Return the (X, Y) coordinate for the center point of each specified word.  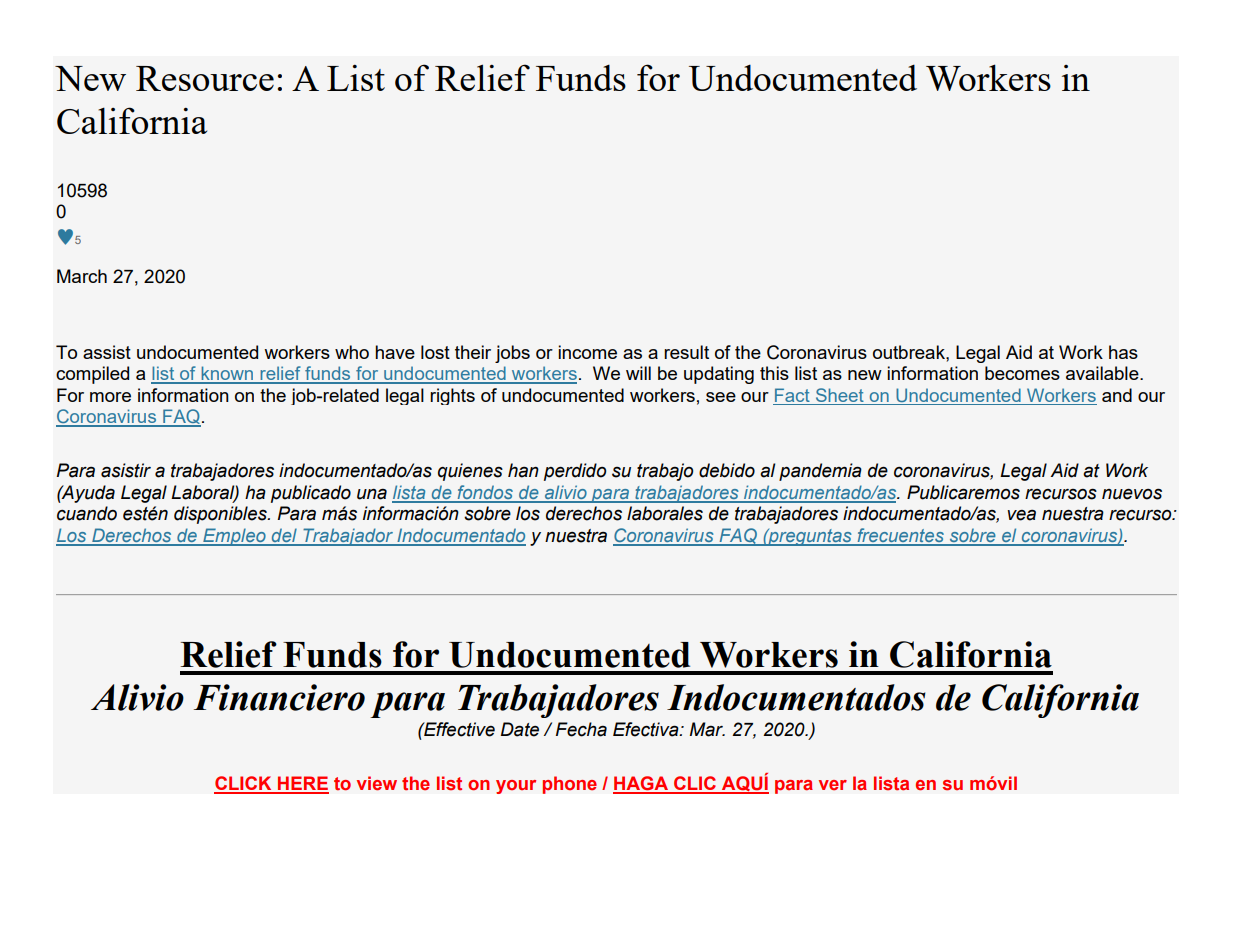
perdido (575, 472)
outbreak (910, 352)
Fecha (581, 729)
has (1123, 352)
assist (107, 352)
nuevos (1132, 494)
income (587, 352)
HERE (302, 784)
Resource (205, 78)
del (284, 536)
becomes (1022, 373)
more (110, 397)
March (82, 276)
